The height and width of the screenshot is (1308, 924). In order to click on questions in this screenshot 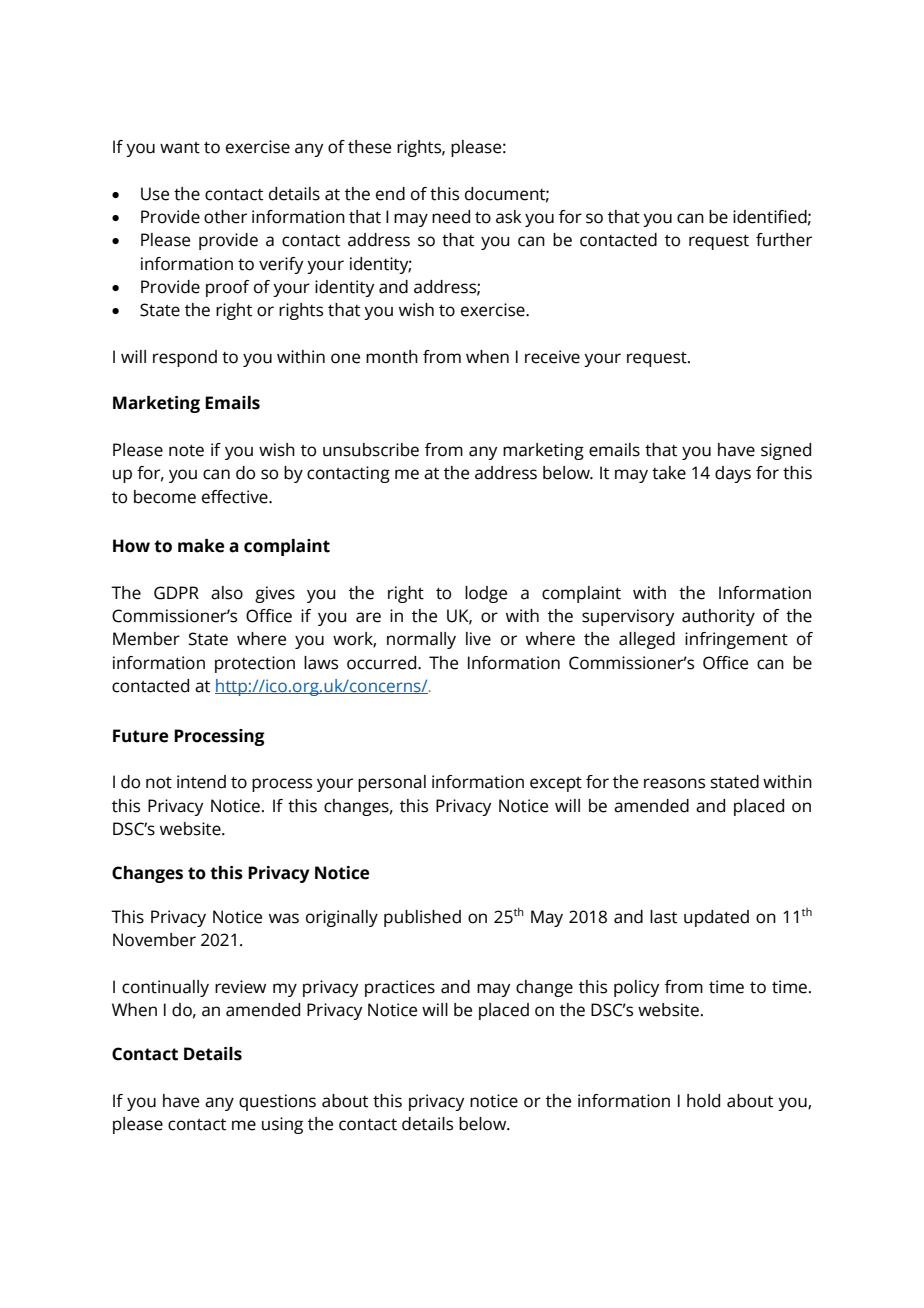, I will do `click(277, 1102)`.
